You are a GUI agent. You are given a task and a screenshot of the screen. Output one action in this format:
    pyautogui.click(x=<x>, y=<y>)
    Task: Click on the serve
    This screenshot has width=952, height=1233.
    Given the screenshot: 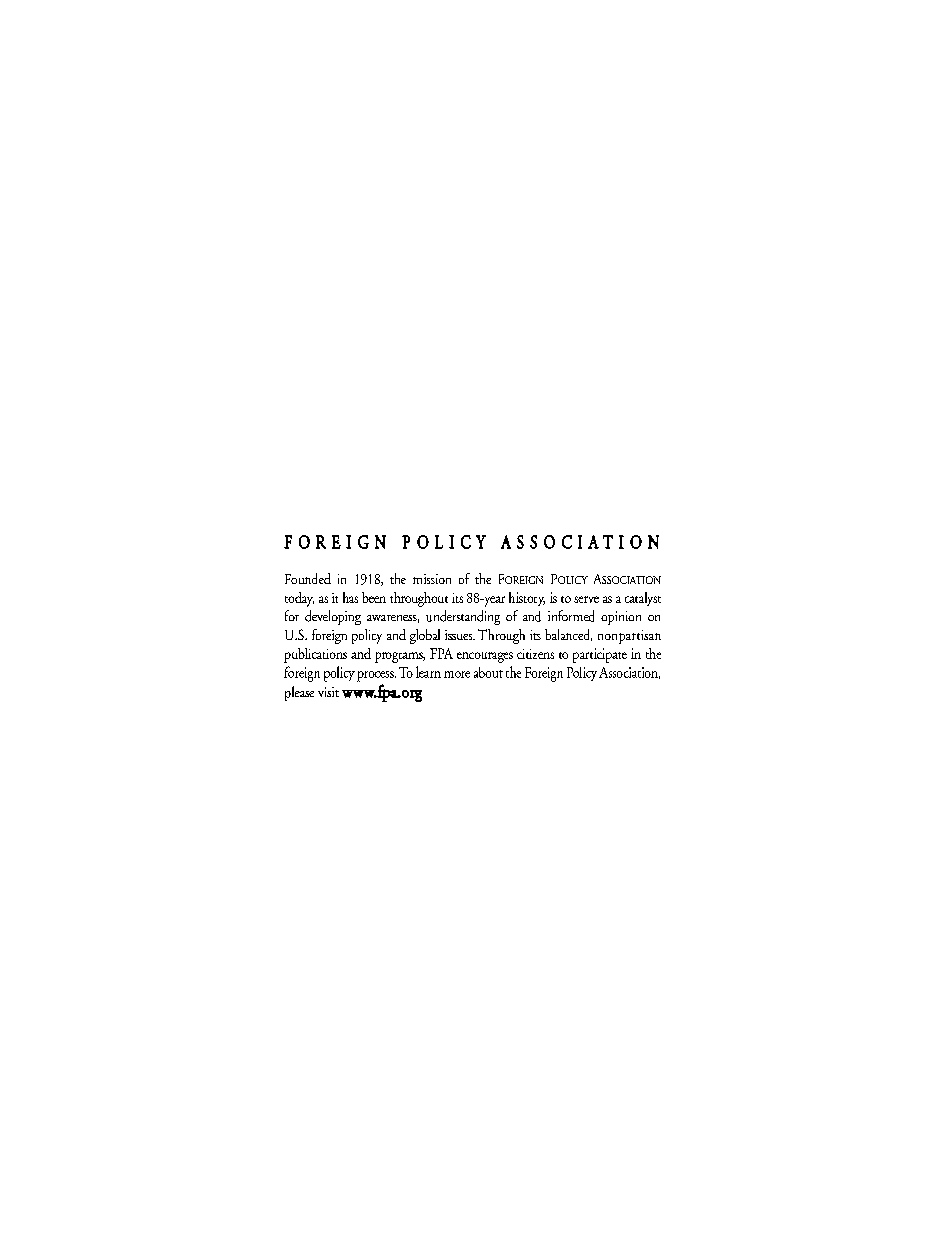 What is the action you would take?
    pyautogui.click(x=586, y=599)
